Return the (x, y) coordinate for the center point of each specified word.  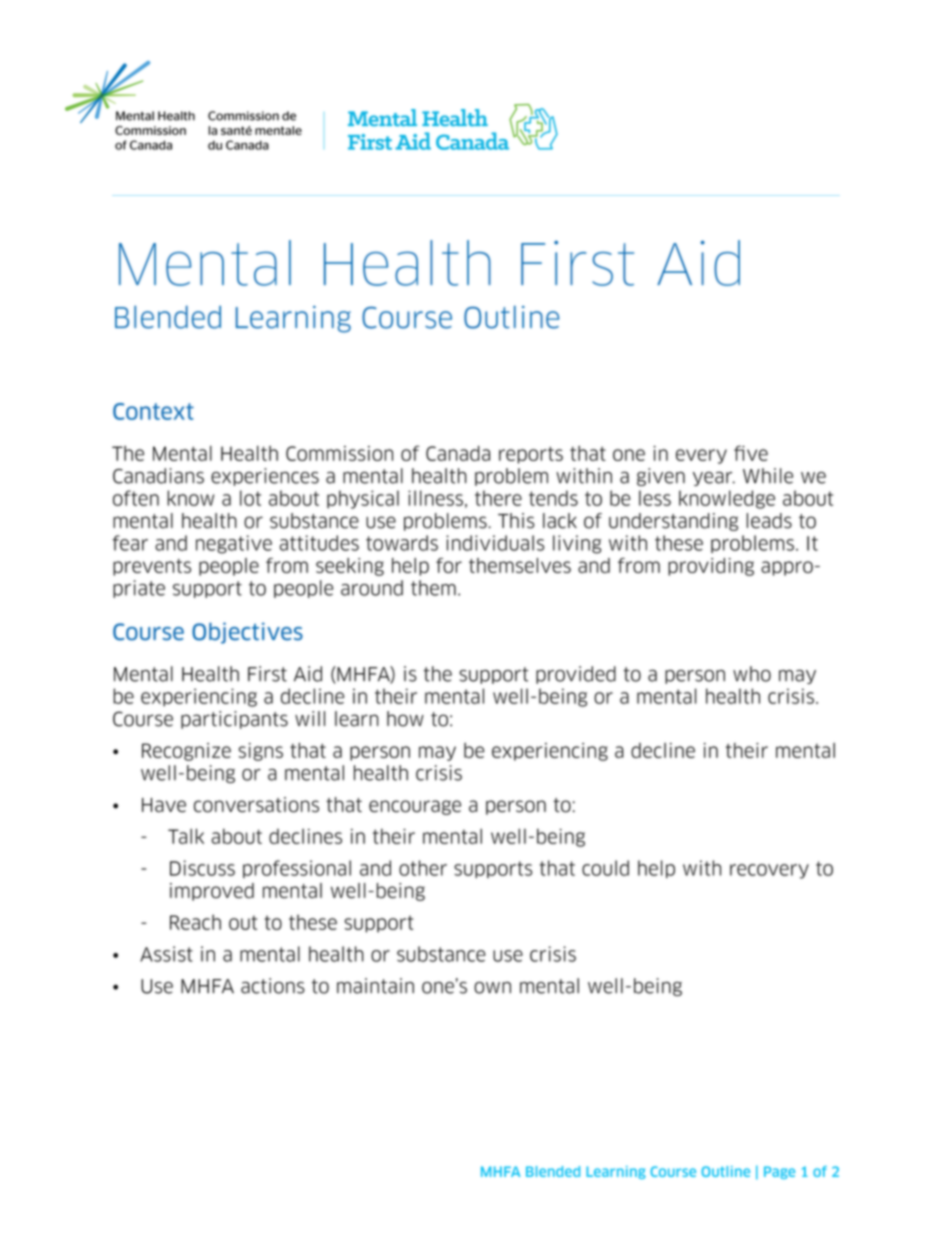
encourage (415, 807)
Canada (458, 453)
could (605, 868)
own (492, 988)
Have (164, 805)
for (449, 565)
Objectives (247, 633)
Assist (166, 954)
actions (273, 986)
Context (153, 411)
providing (711, 567)
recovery (769, 871)
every (701, 456)
